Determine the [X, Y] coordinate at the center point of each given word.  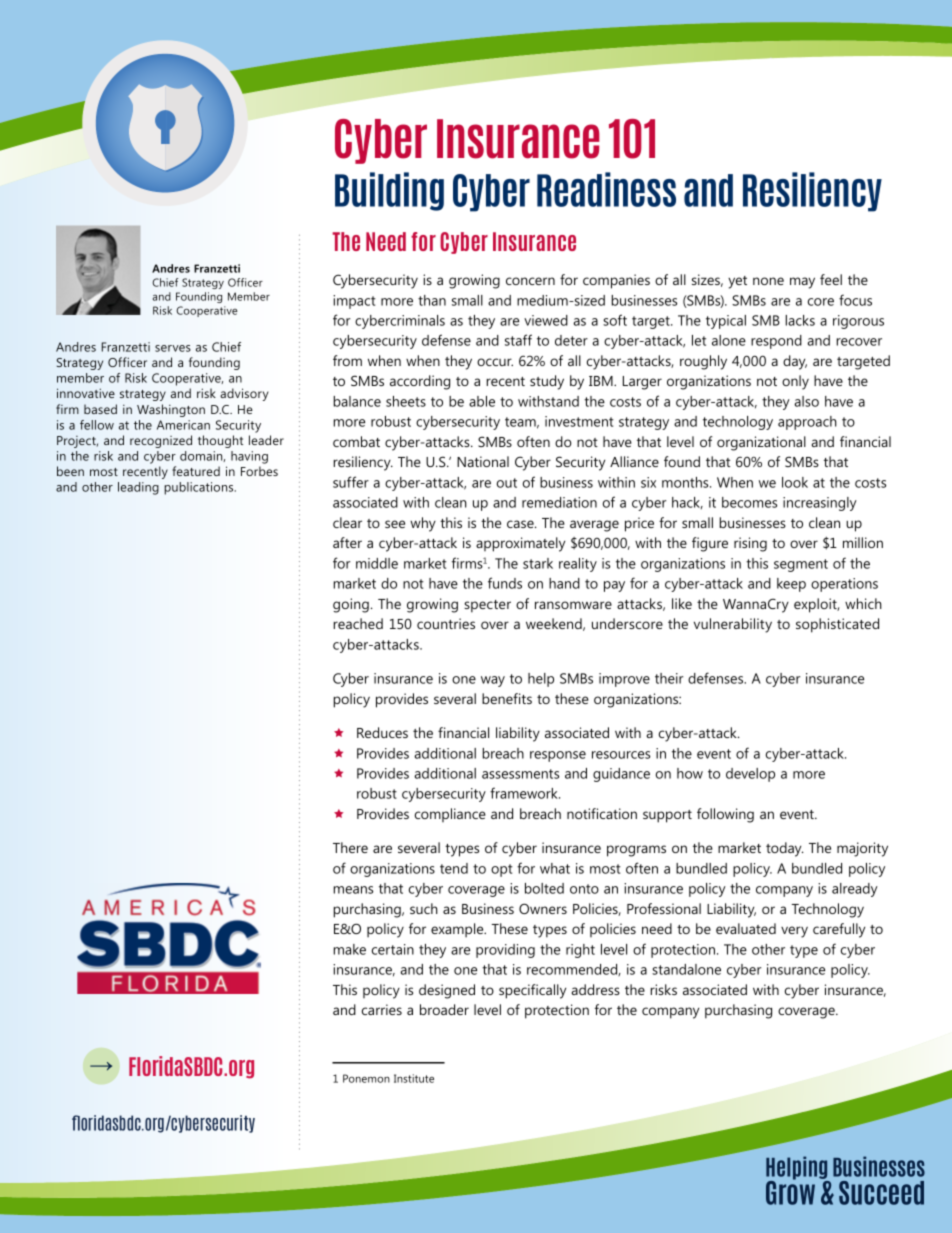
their [669, 678]
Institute [414, 1078]
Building [389, 191]
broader [444, 1009]
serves [173, 348]
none [768, 281]
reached [358, 623]
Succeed [881, 1193]
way [493, 681]
